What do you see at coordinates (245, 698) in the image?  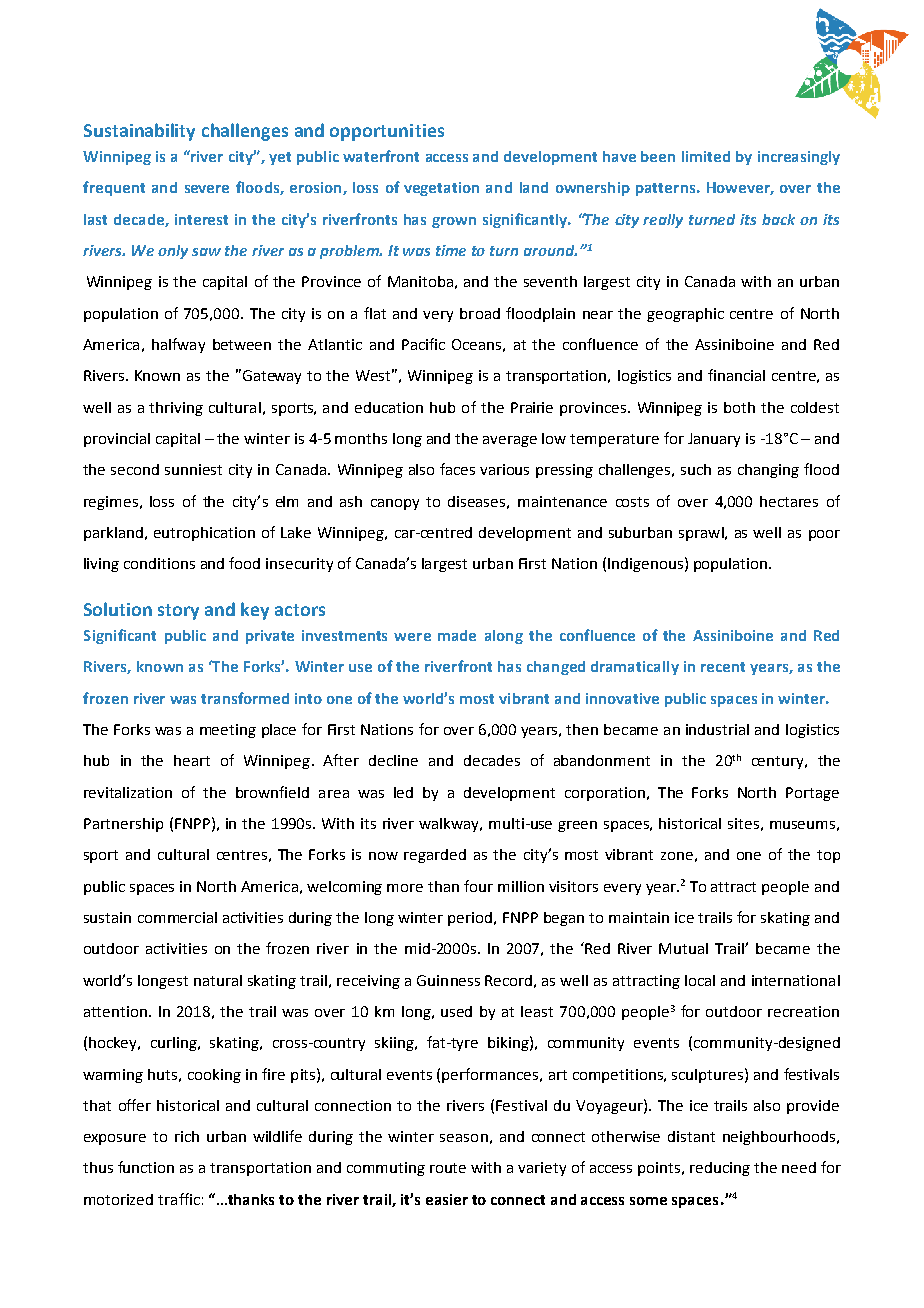 I see `transformed` at bounding box center [245, 698].
